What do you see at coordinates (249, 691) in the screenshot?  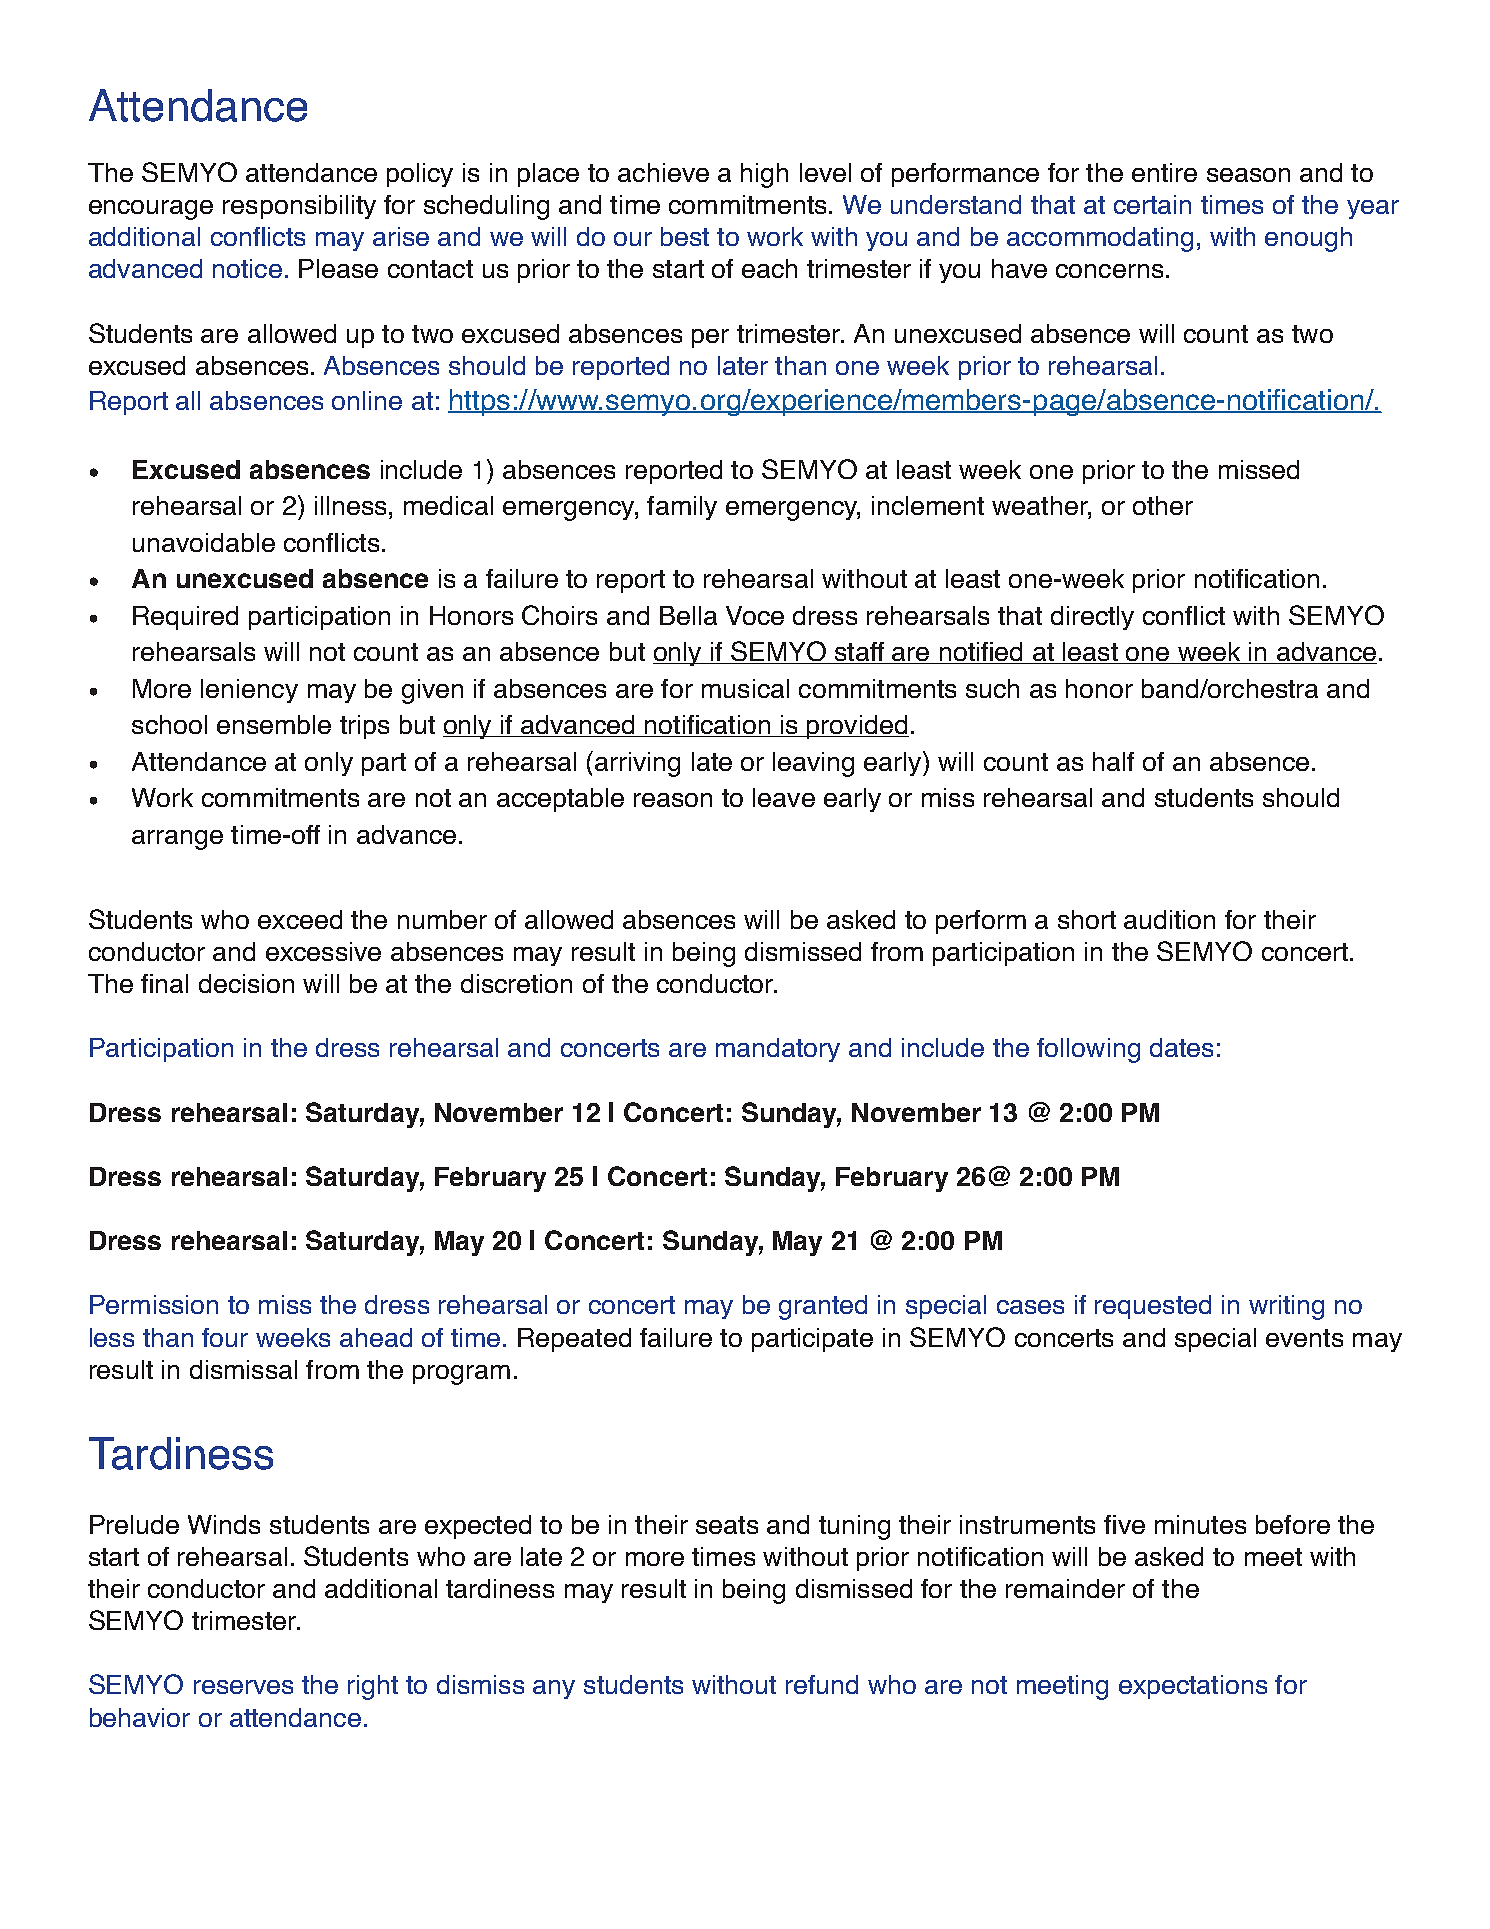 I see `leniency` at bounding box center [249, 691].
